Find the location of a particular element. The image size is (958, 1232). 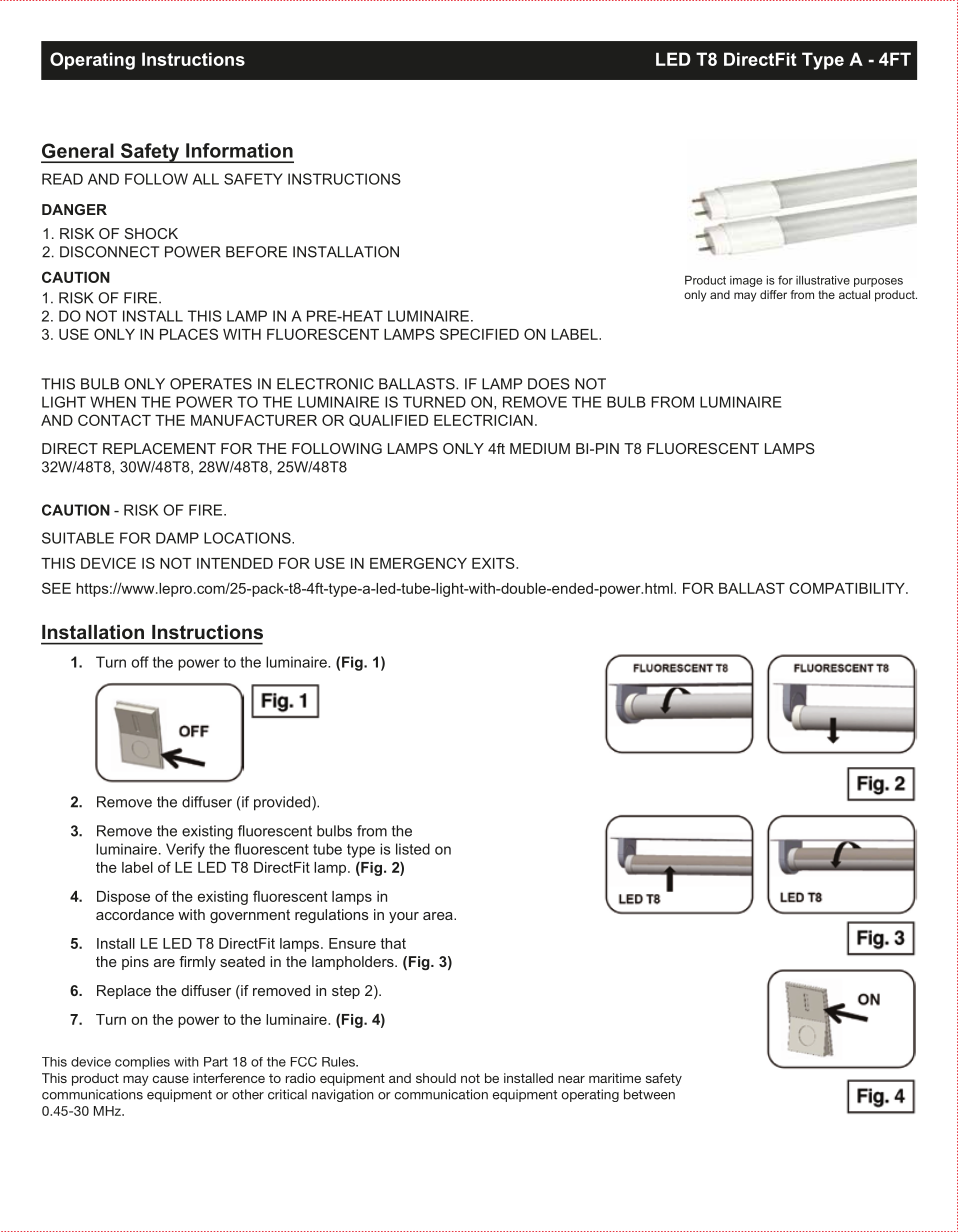

READ is located at coordinates (62, 179).
